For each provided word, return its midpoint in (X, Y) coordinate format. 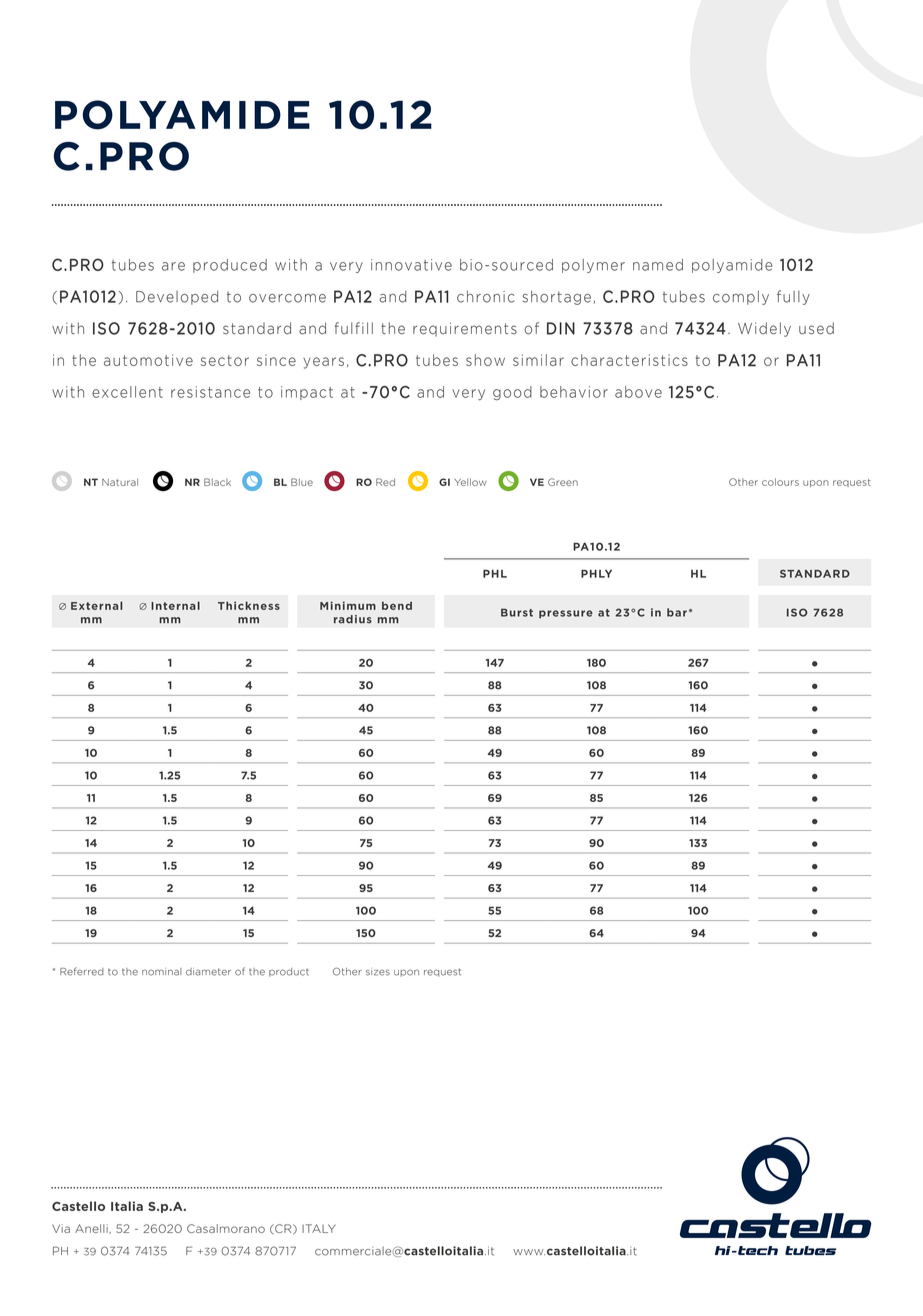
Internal (175, 605)
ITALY (319, 1228)
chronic (485, 296)
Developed (177, 297)
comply (741, 297)
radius (353, 619)
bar (677, 612)
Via (61, 1228)
